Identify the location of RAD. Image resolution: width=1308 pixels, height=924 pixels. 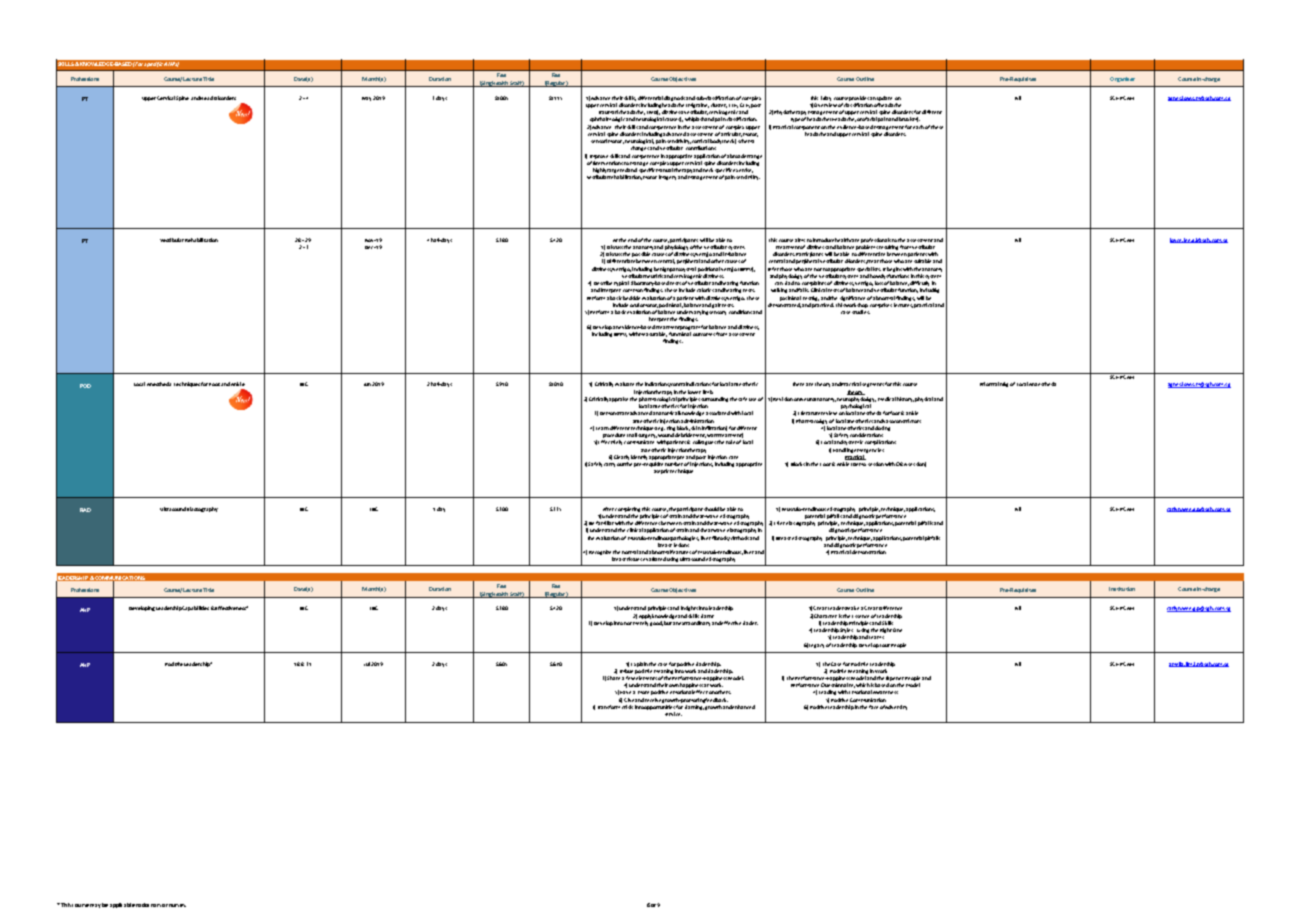
(85, 510).
